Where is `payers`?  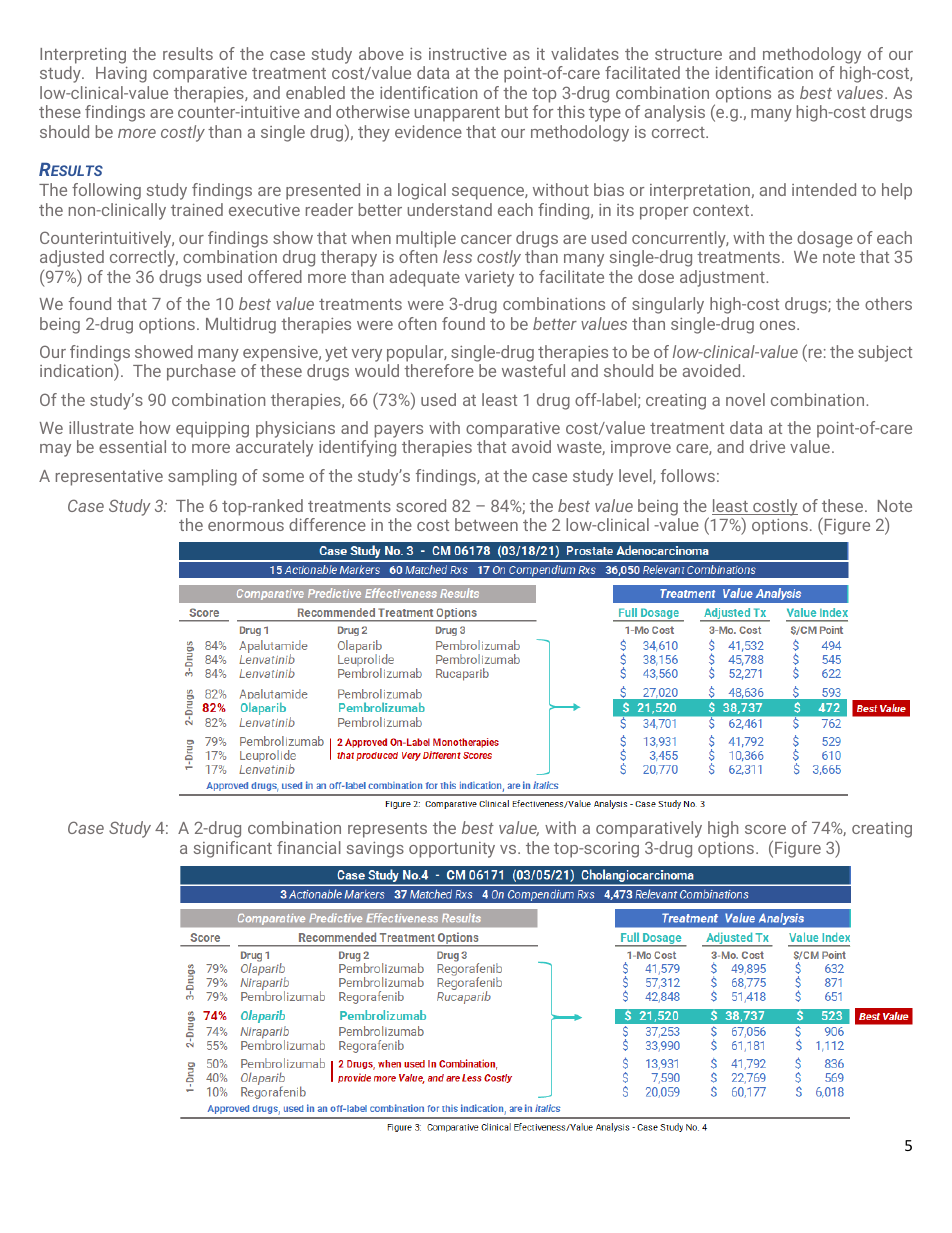
payers is located at coordinates (399, 431).
